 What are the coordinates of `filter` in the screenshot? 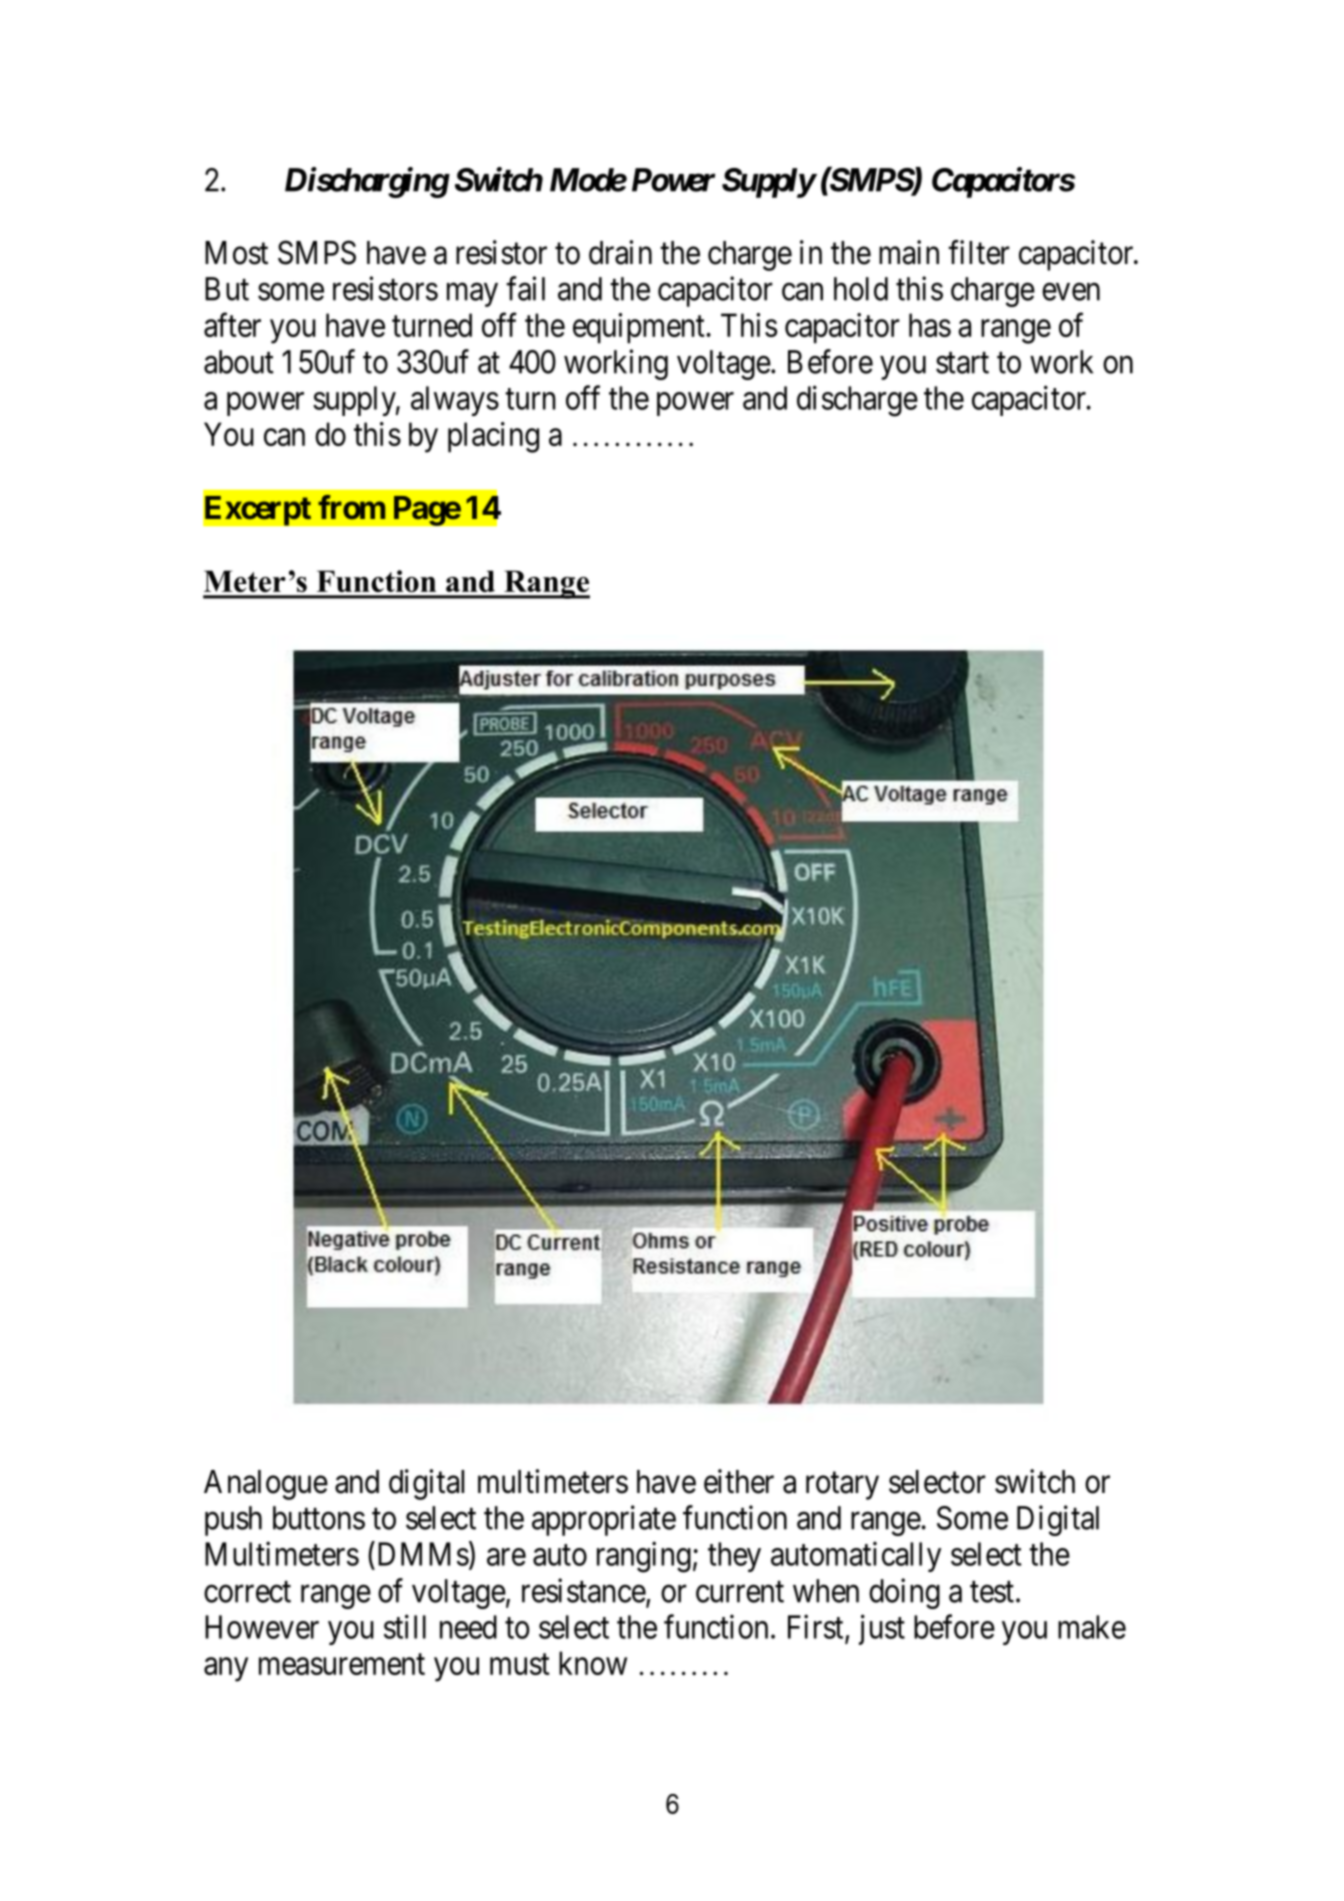 It's located at (979, 252).
